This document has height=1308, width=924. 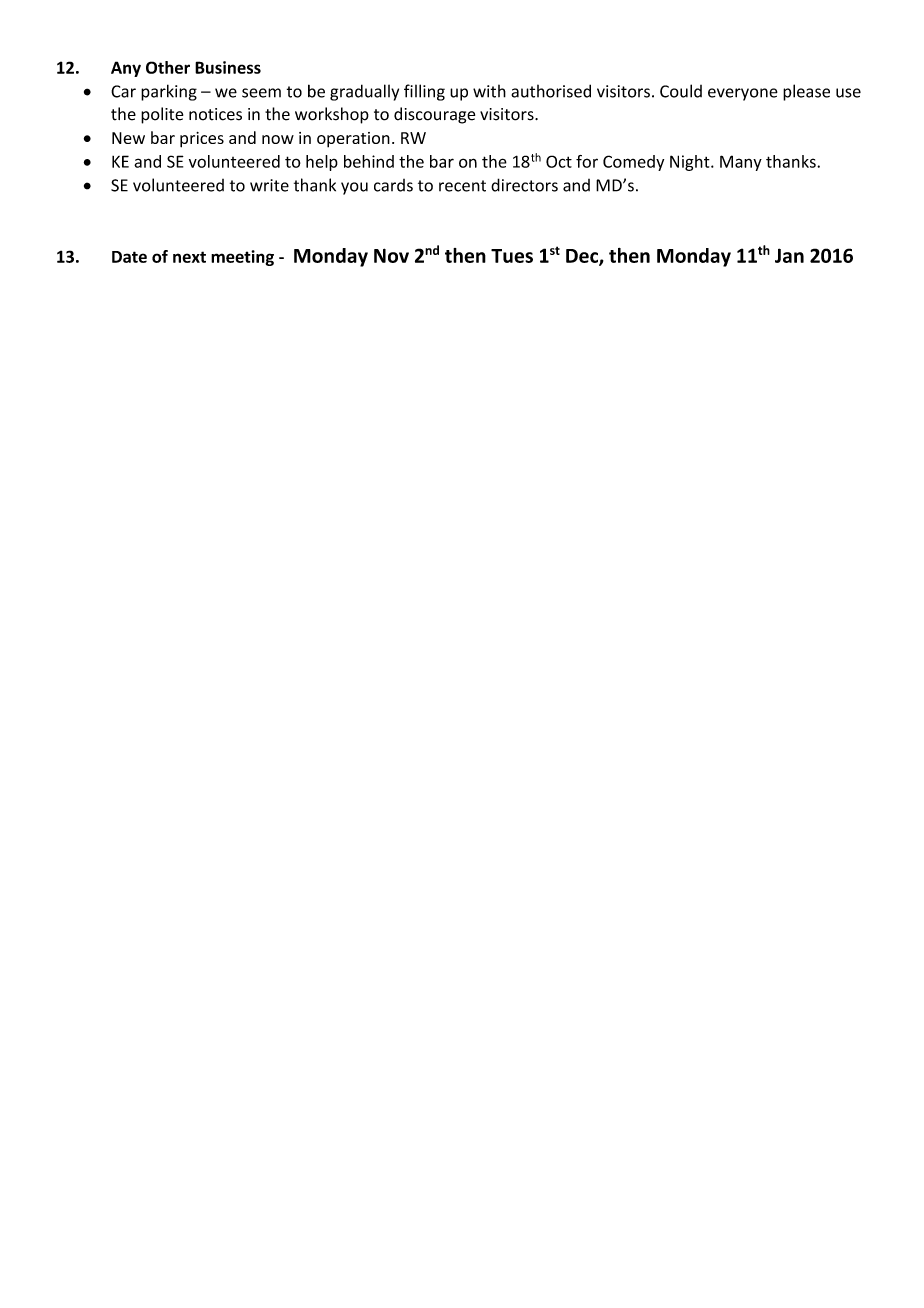 I want to click on Many, so click(x=741, y=163).
